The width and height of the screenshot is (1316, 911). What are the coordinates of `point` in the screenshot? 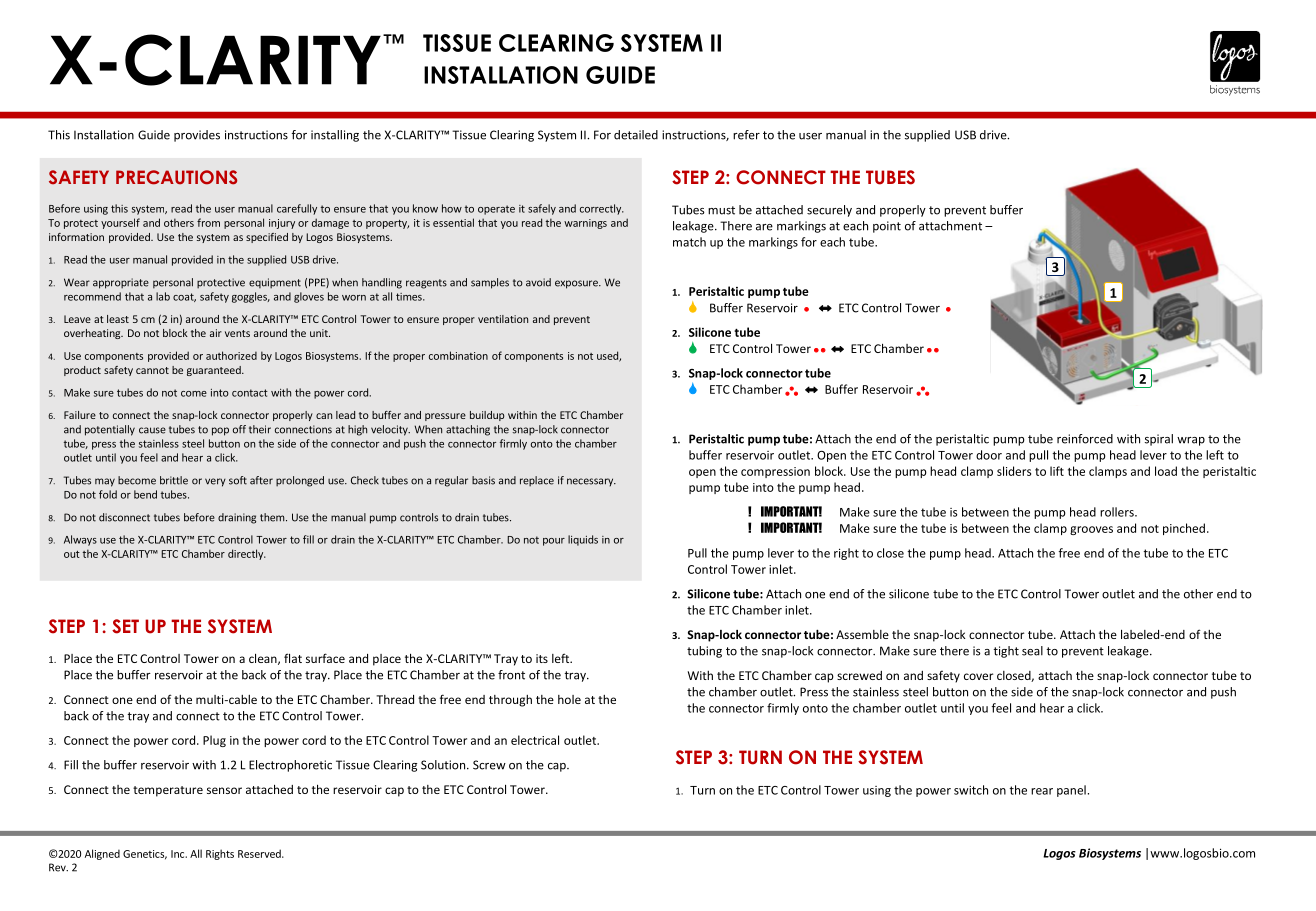 It's located at (887, 227).
